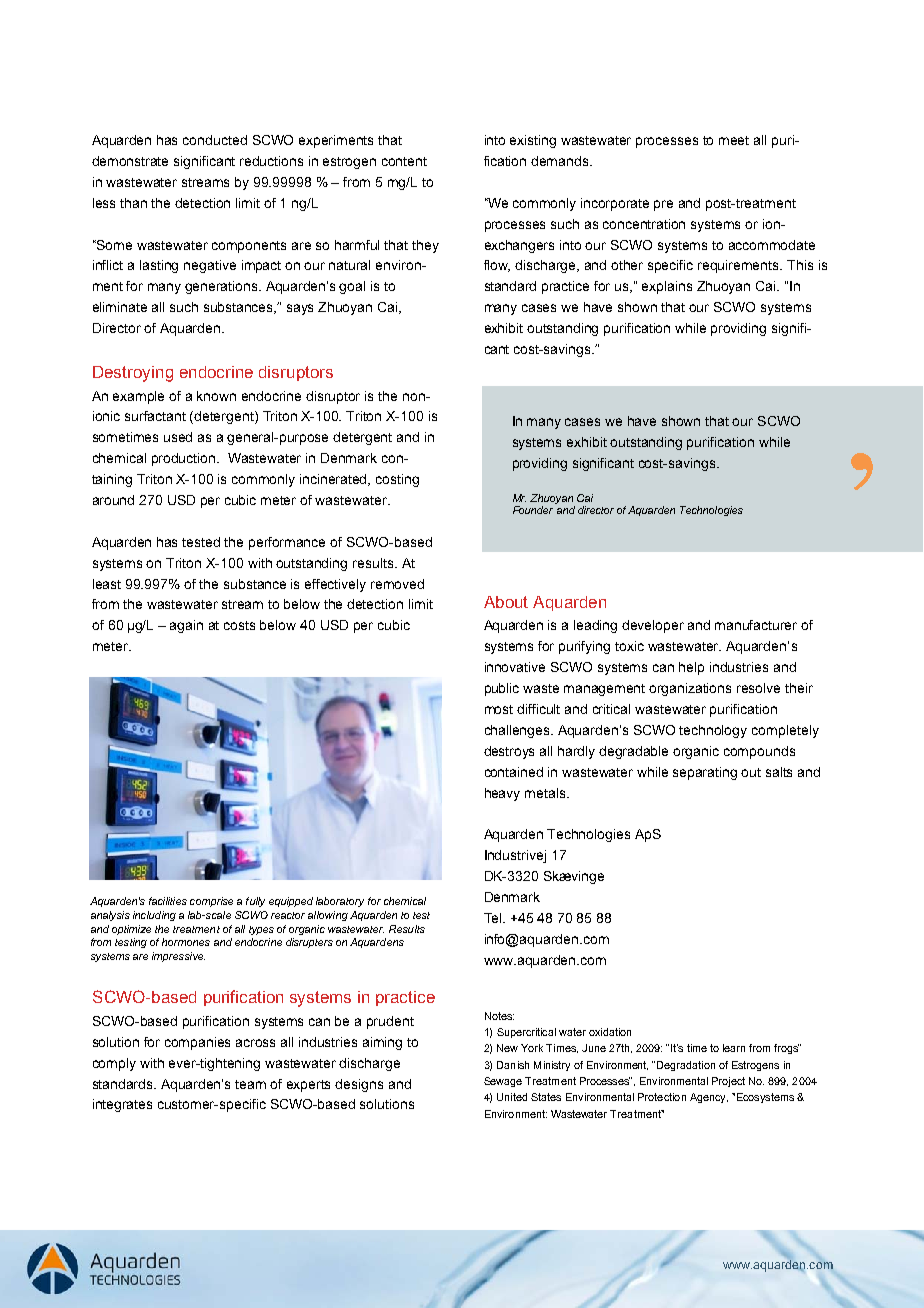 This screenshot has height=1308, width=924. What do you see at coordinates (335, 480) in the screenshot?
I see `incinerated` at bounding box center [335, 480].
